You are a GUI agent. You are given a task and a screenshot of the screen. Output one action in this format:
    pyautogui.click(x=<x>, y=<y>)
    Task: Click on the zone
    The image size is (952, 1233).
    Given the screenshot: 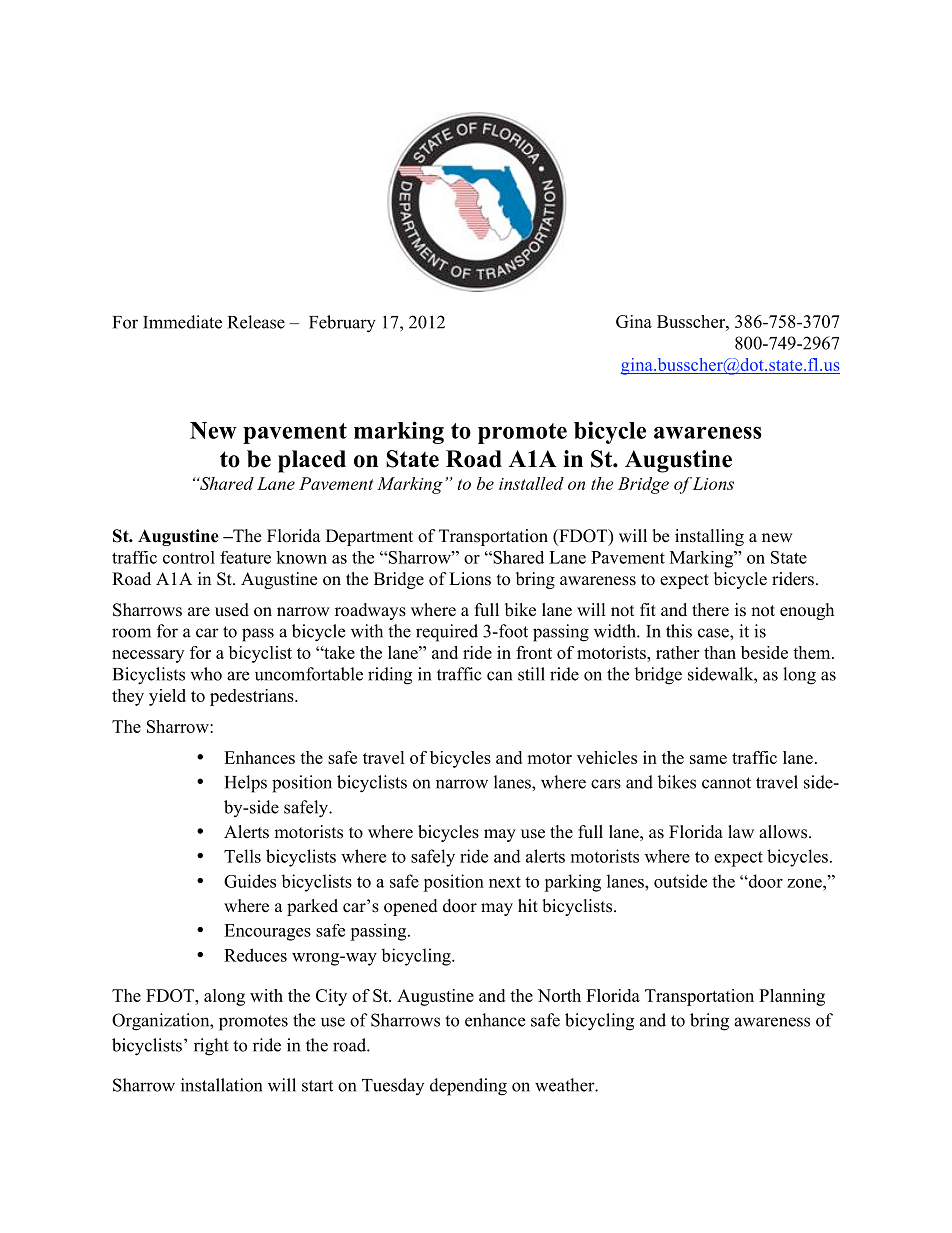 What is the action you would take?
    pyautogui.click(x=805, y=883)
